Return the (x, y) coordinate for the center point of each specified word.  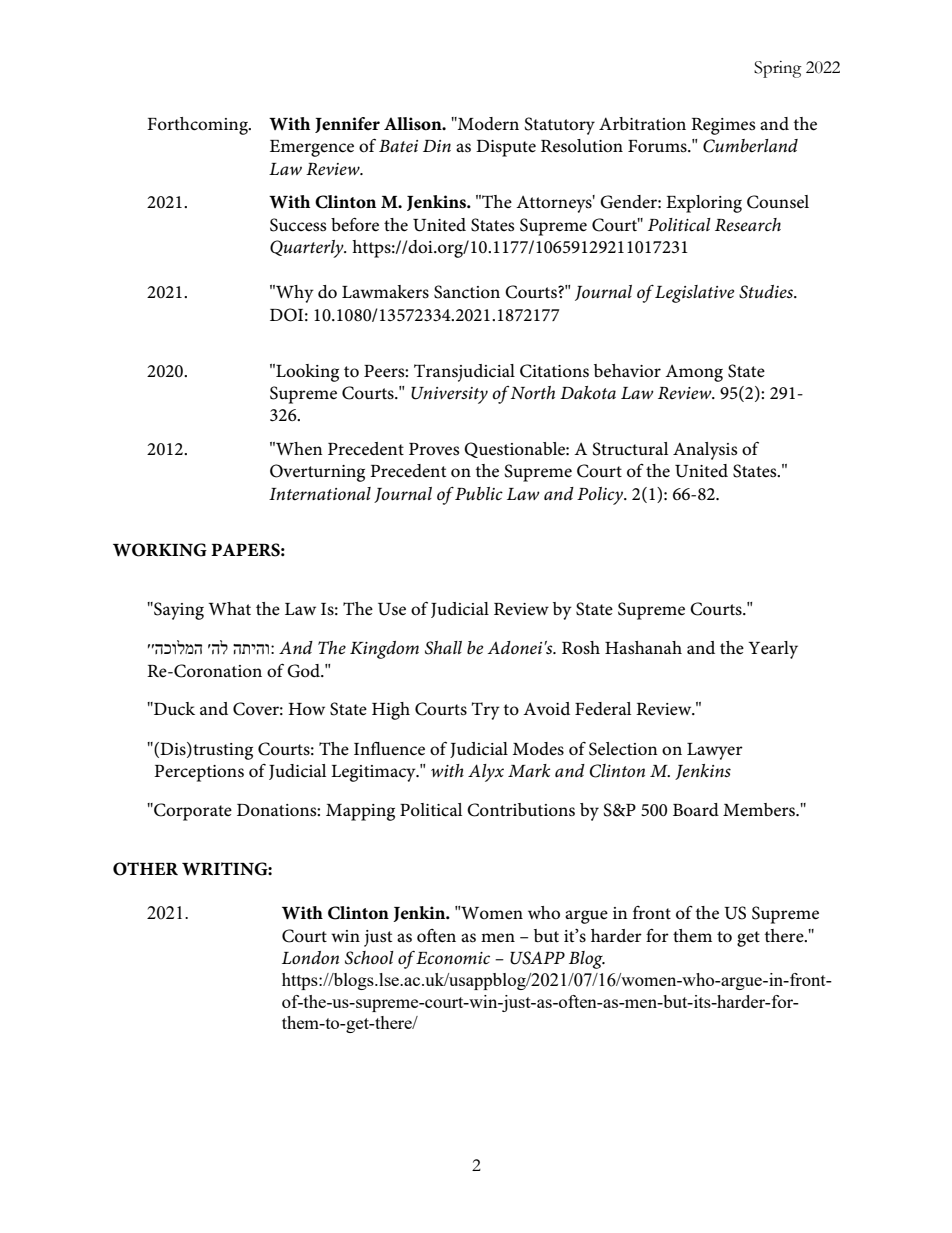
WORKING (160, 550)
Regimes (723, 126)
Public (479, 493)
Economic (453, 958)
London (310, 957)
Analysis (705, 451)
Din (437, 146)
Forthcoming (198, 126)
